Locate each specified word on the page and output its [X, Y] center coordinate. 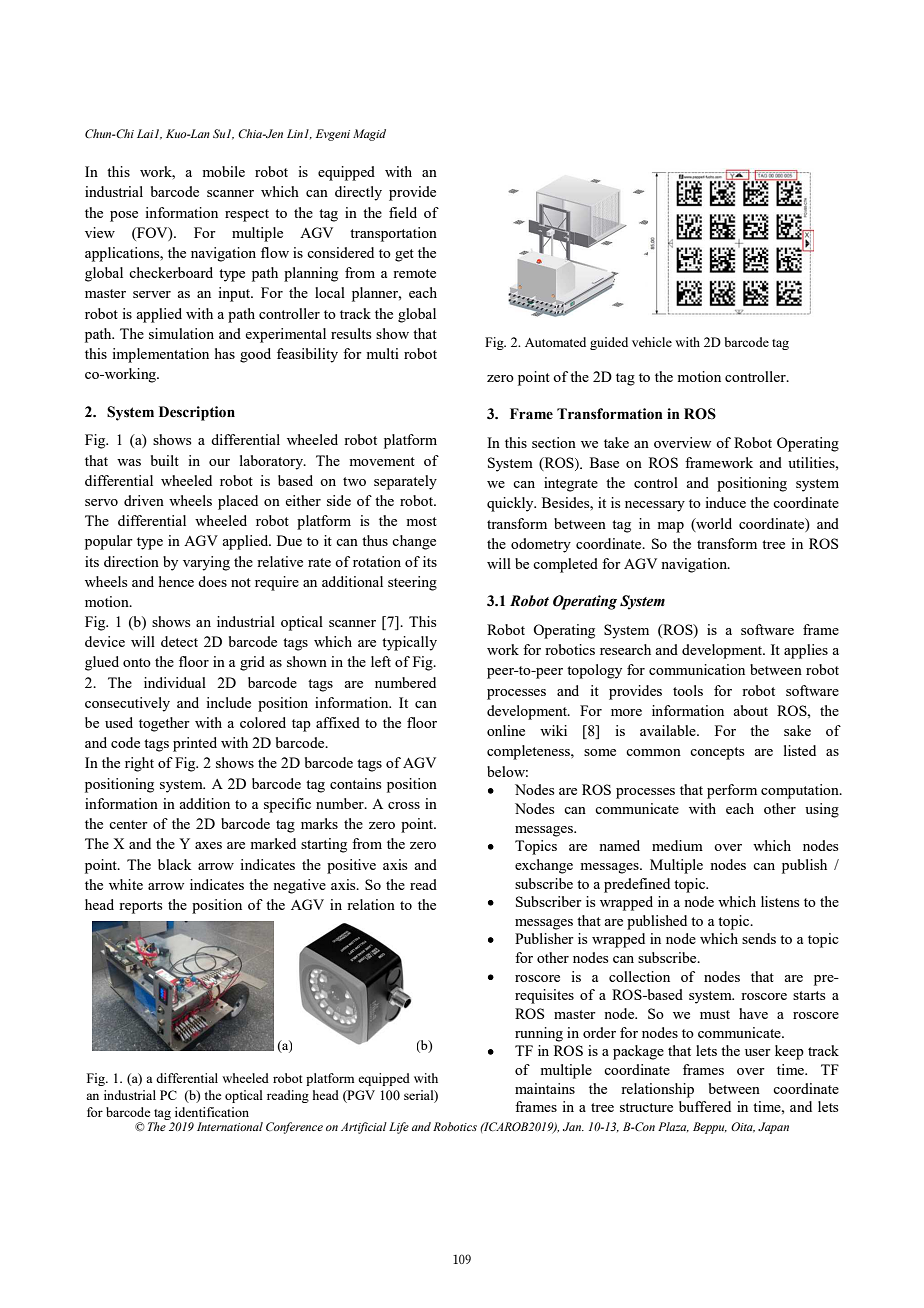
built [165, 460]
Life [399, 1128]
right [139, 764]
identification [212, 1112]
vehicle [652, 342]
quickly [511, 504]
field [403, 212]
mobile [223, 171]
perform [732, 791]
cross [404, 805]
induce [725, 502]
